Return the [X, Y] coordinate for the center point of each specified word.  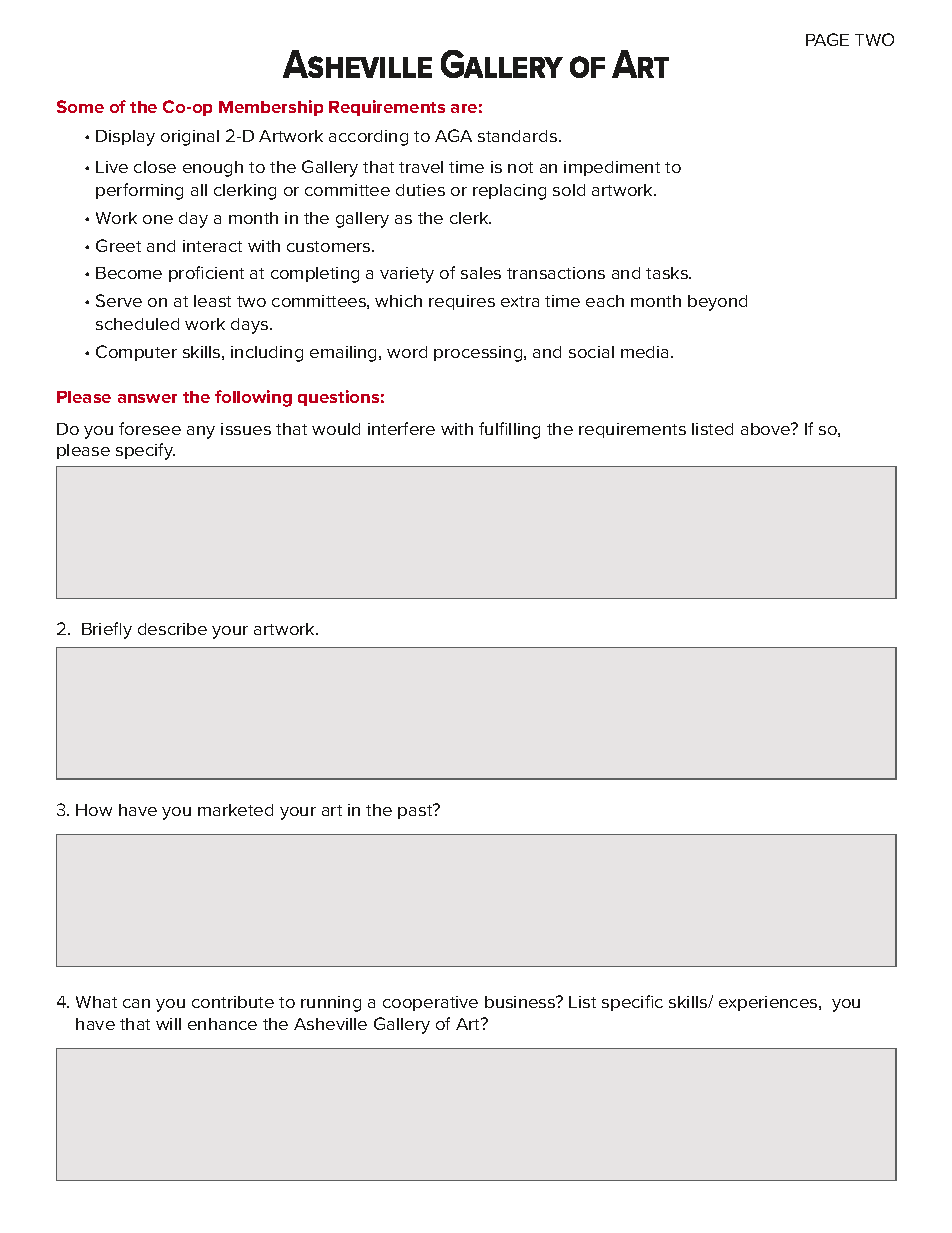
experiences [769, 1003]
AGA [453, 135]
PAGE [827, 39]
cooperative [430, 1003]
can [136, 1003]
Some [80, 106]
